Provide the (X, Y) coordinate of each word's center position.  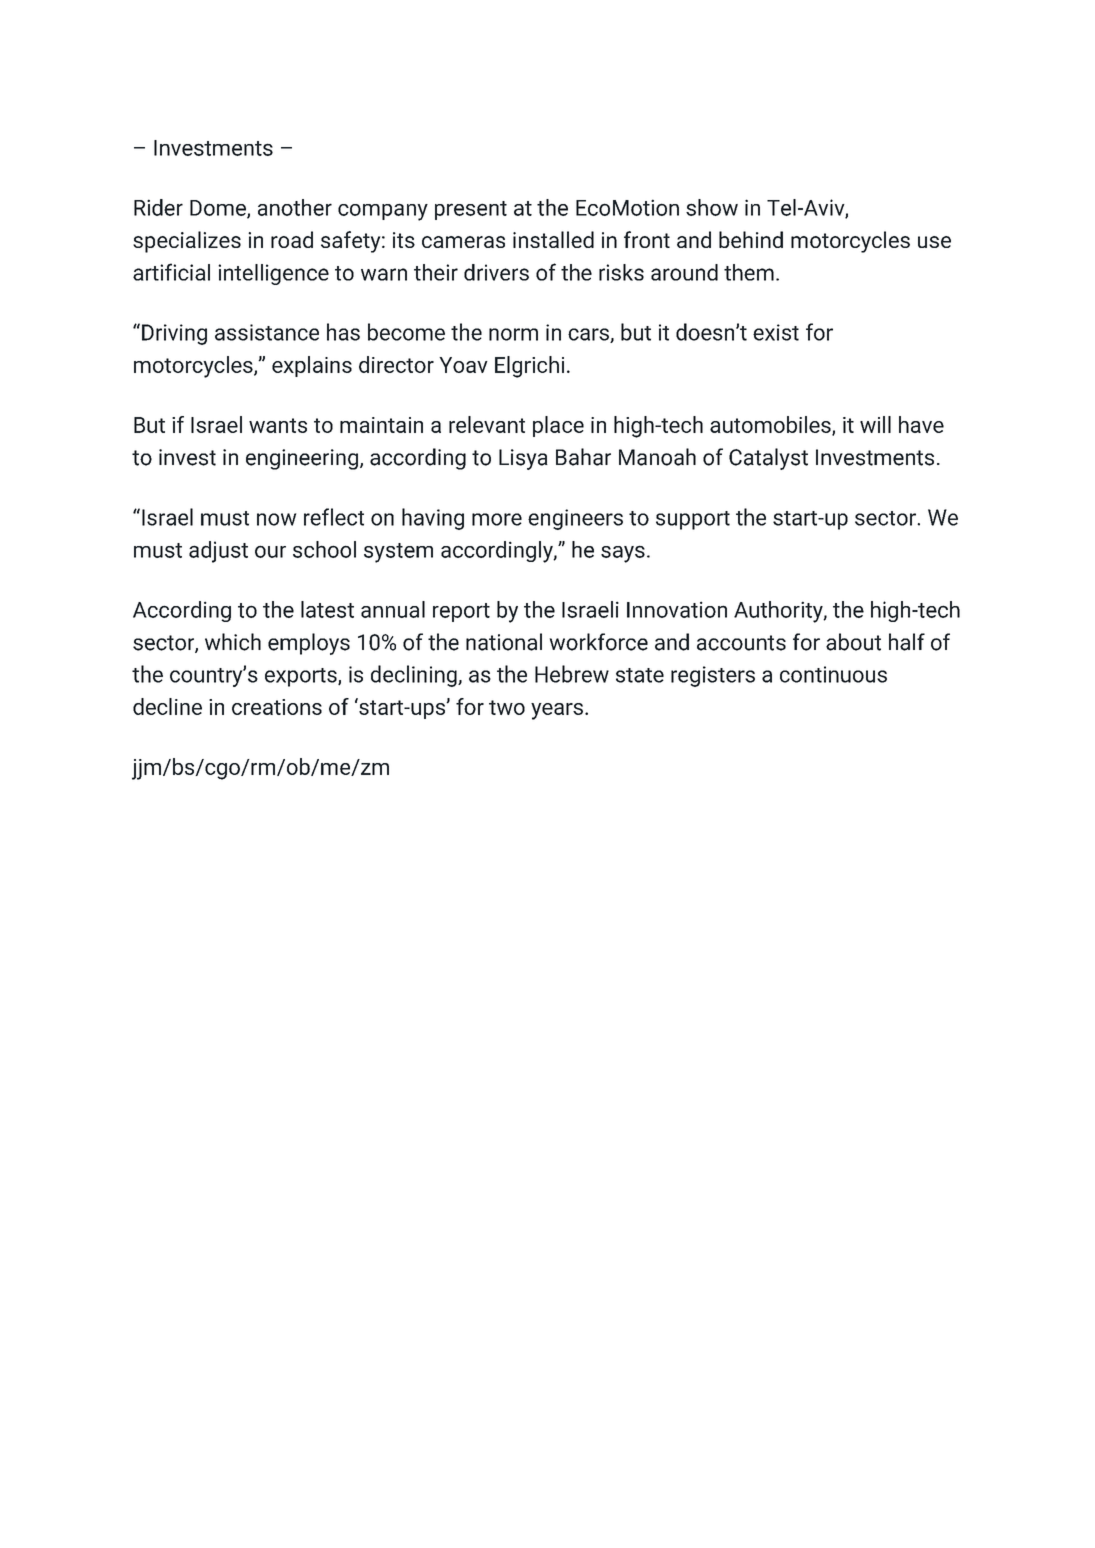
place (558, 426)
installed (553, 239)
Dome (219, 209)
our (270, 551)
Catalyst (768, 459)
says (623, 554)
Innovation (677, 609)
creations (277, 707)
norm (513, 334)
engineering (303, 459)
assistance (267, 332)
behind (751, 239)
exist (776, 332)
